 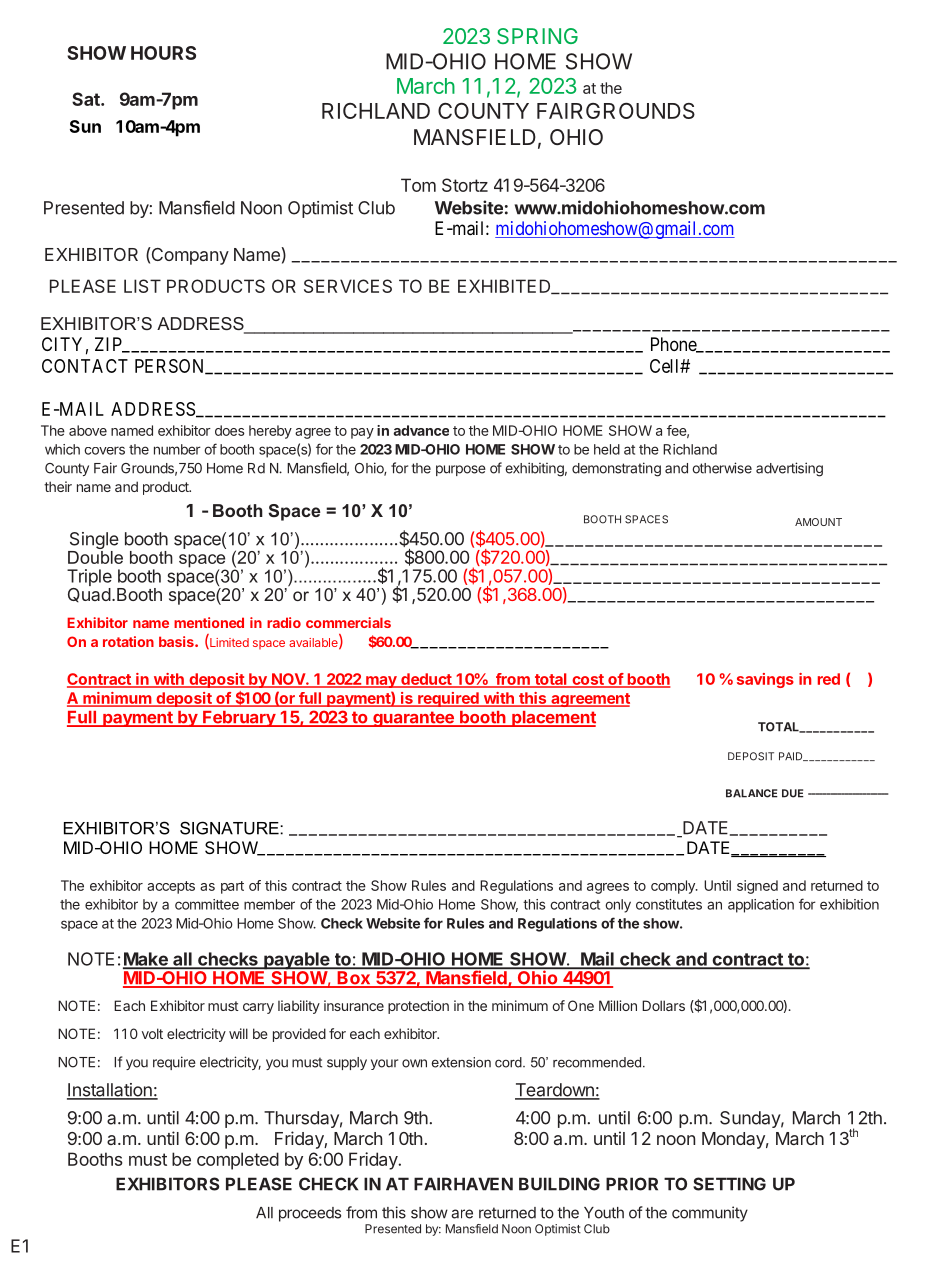 I want to click on advance, so click(x=421, y=430).
